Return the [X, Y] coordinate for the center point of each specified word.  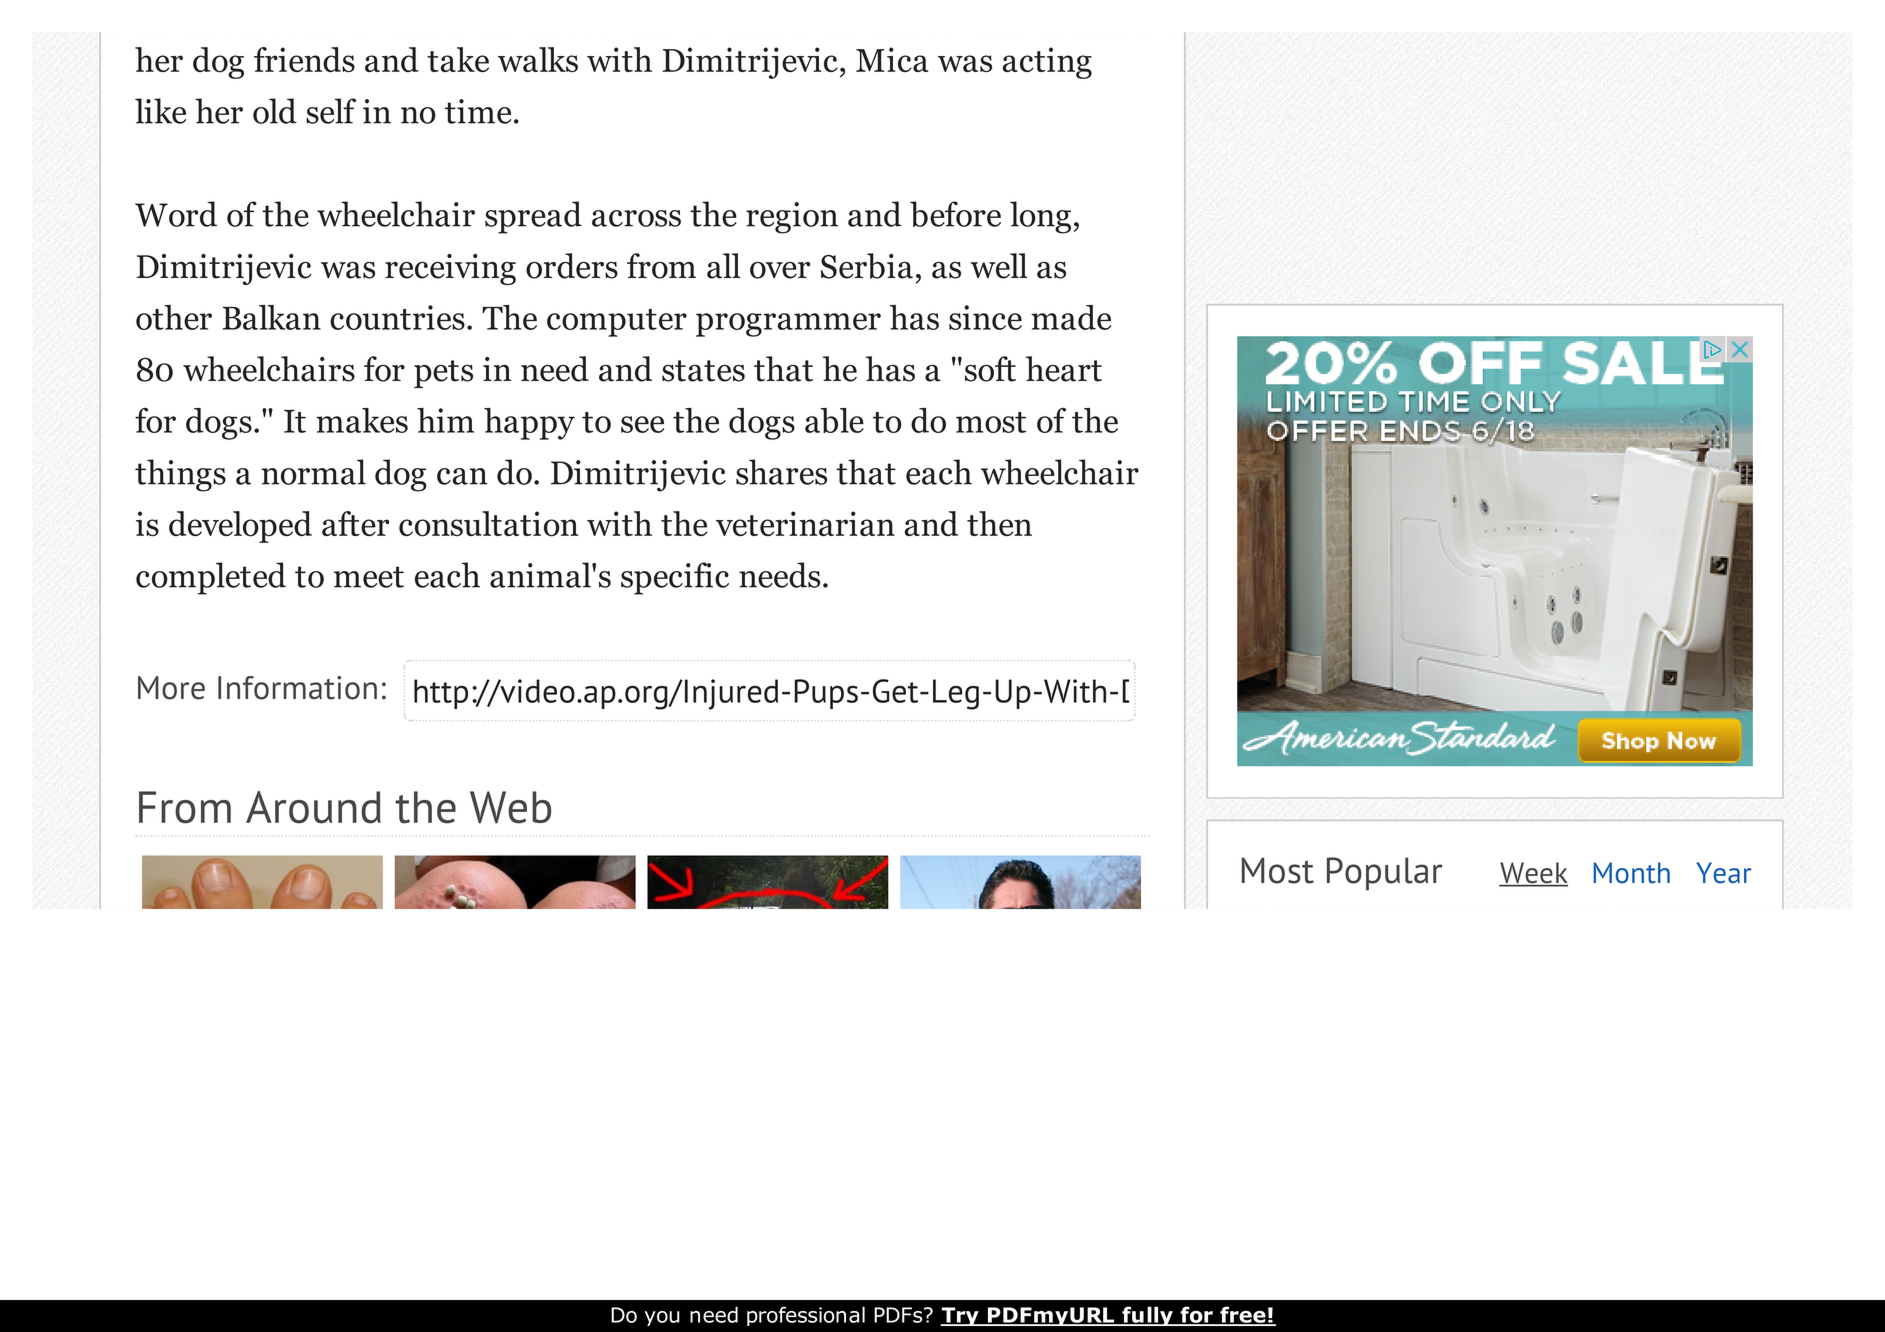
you [662, 1318]
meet [369, 577]
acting [1047, 63]
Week [1533, 874]
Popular [1385, 873]
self [331, 111]
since [985, 317]
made [1071, 317]
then [999, 523]
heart [1064, 369]
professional [806, 1316]
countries [397, 317]
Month [1632, 873]
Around [313, 807]
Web [510, 807]
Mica [892, 59]
